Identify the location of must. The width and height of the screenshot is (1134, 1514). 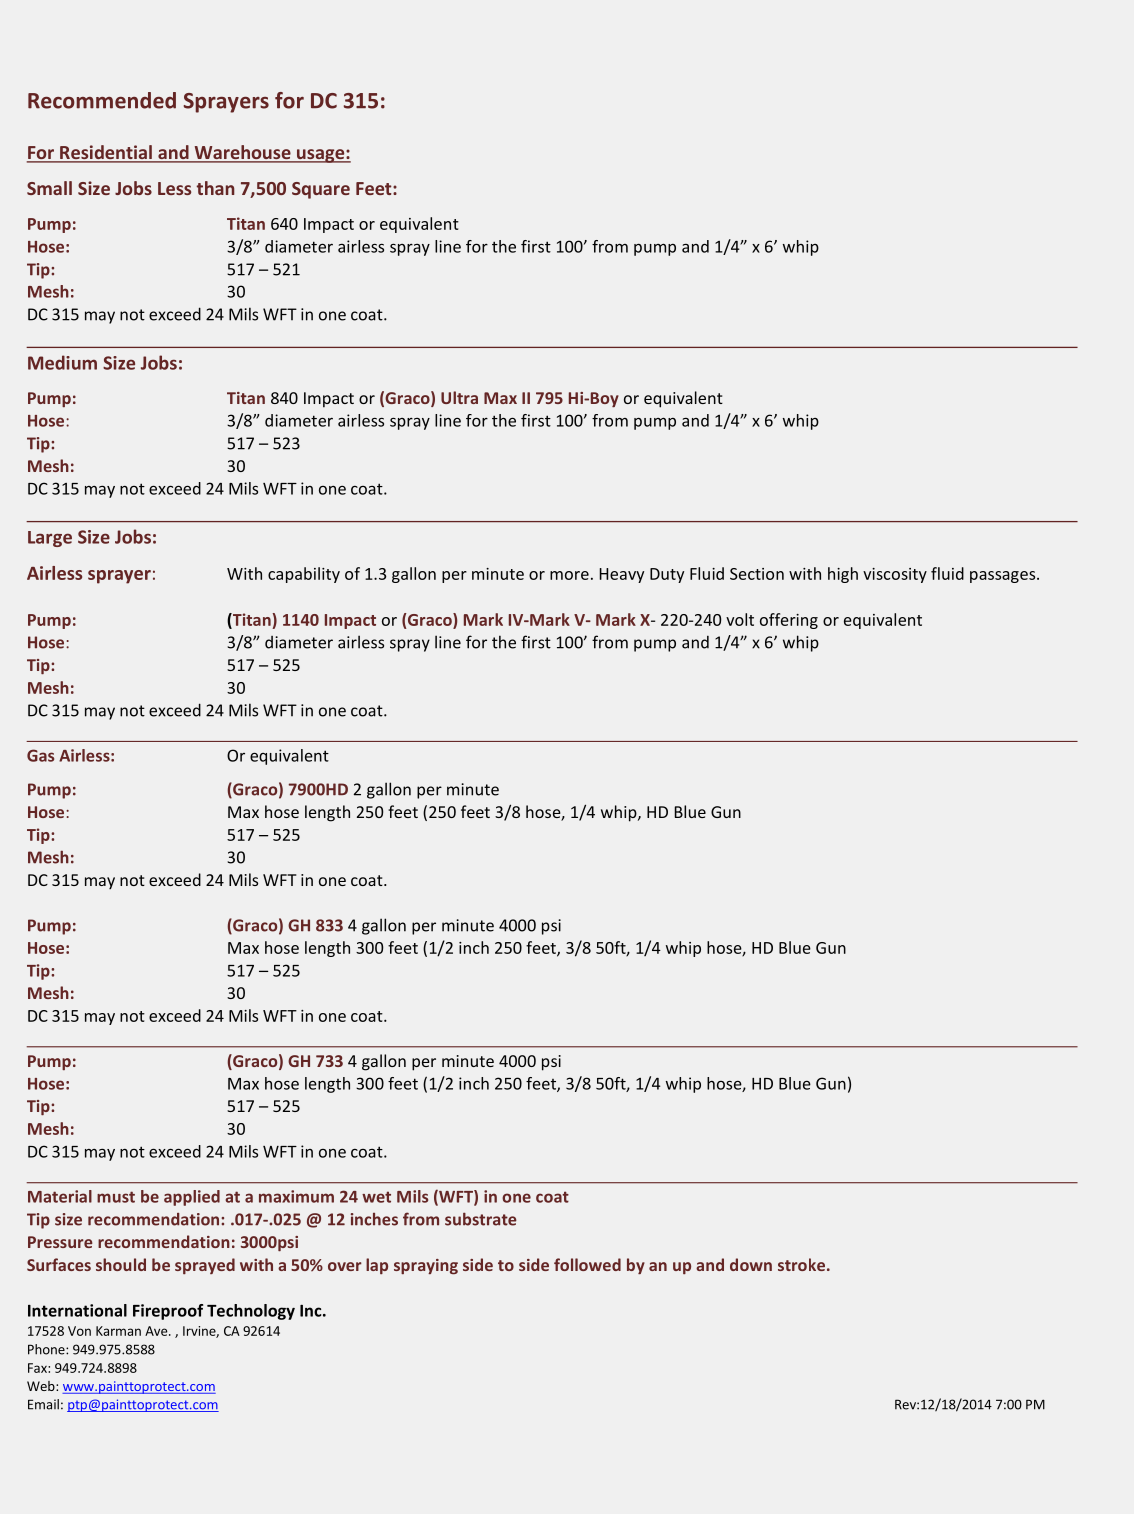
(116, 1197).
